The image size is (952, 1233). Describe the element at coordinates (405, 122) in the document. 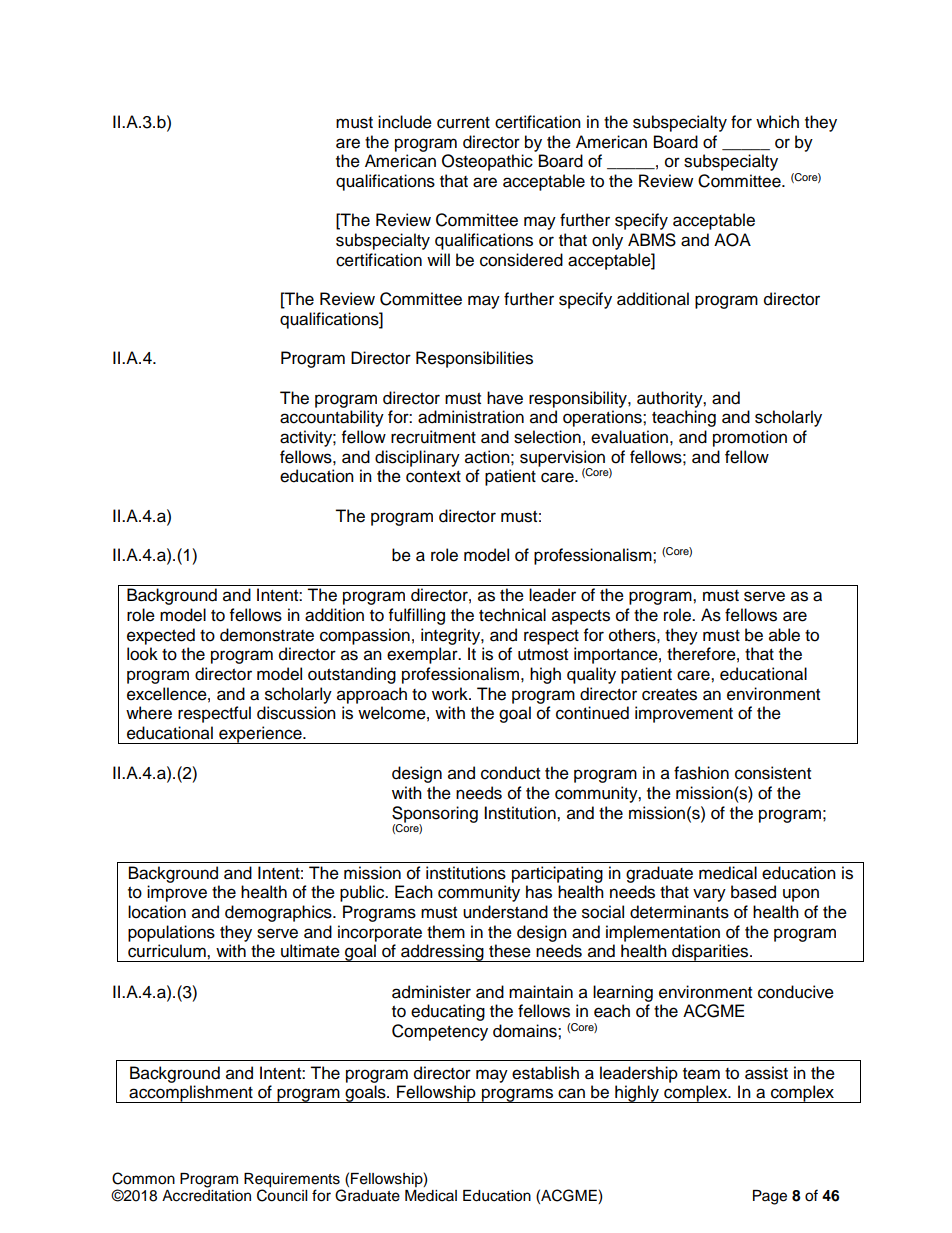

I see `include` at that location.
